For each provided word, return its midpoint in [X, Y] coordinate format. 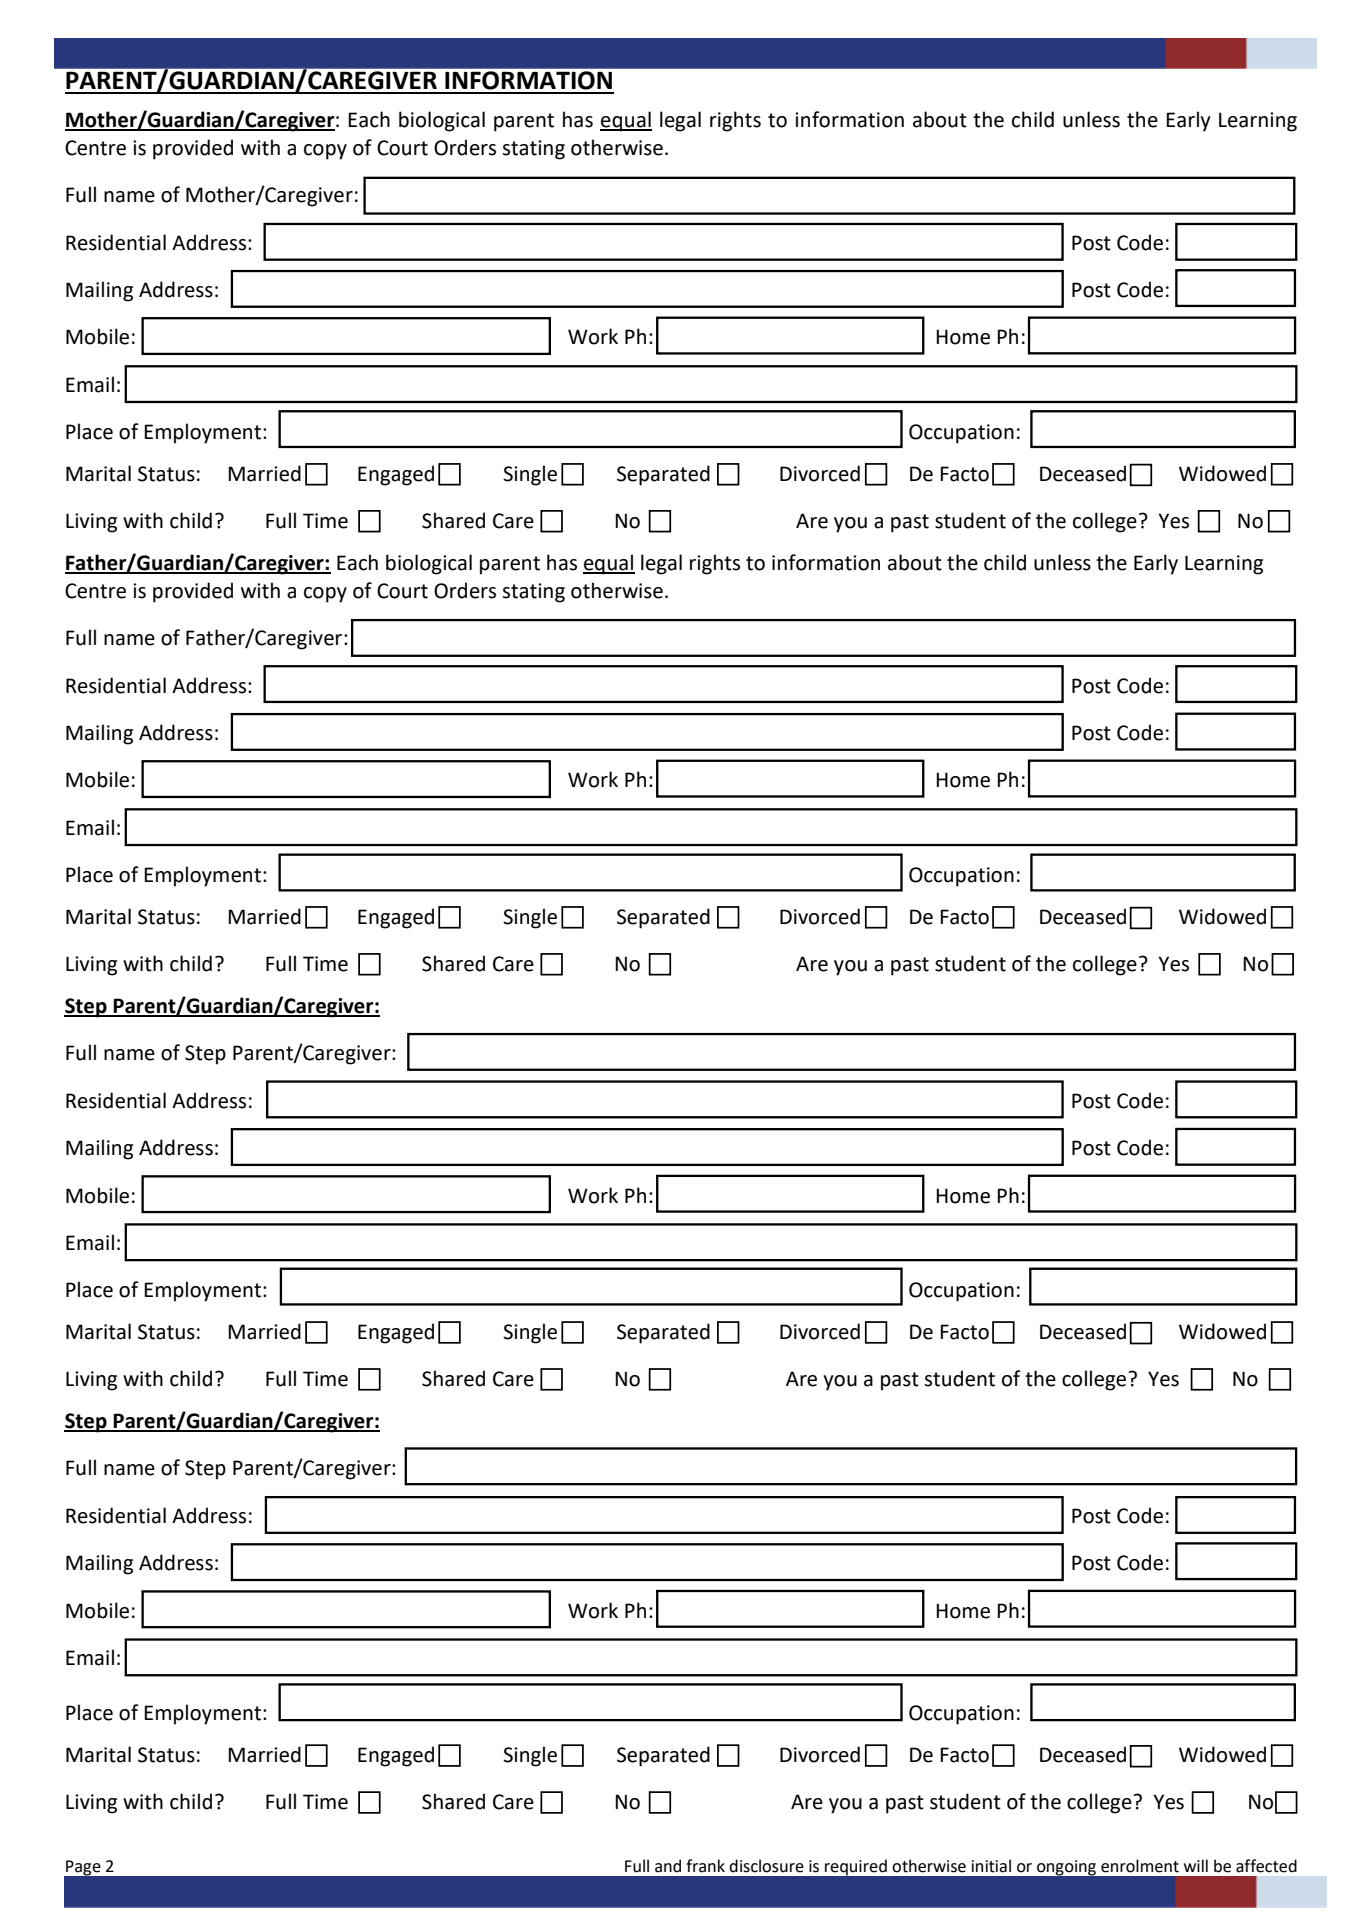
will [1196, 1865]
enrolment [1140, 1866]
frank [705, 1866]
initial [991, 1866]
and [668, 1866]
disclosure [766, 1866]
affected [1266, 1866]
